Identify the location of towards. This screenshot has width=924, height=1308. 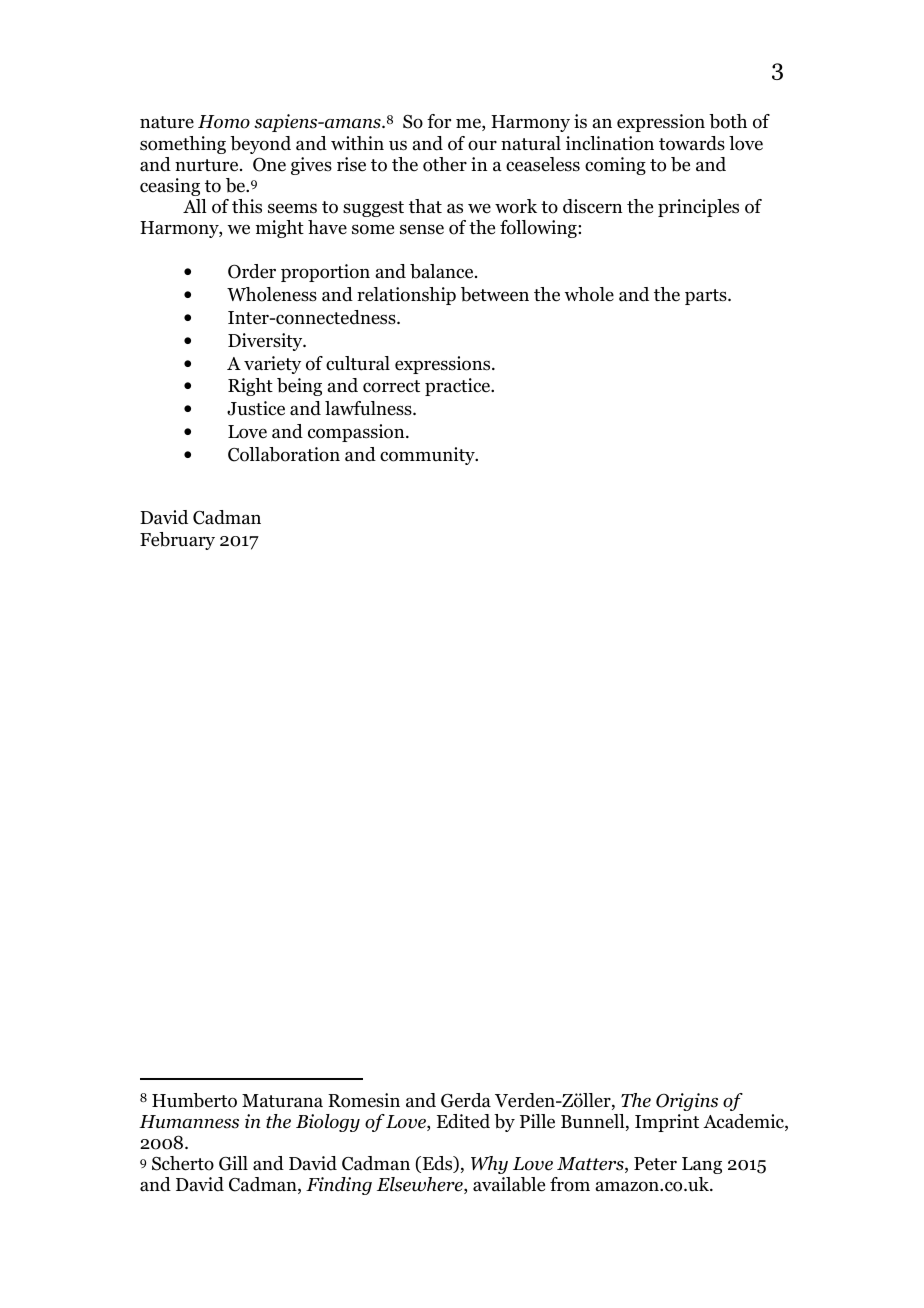
(692, 143).
